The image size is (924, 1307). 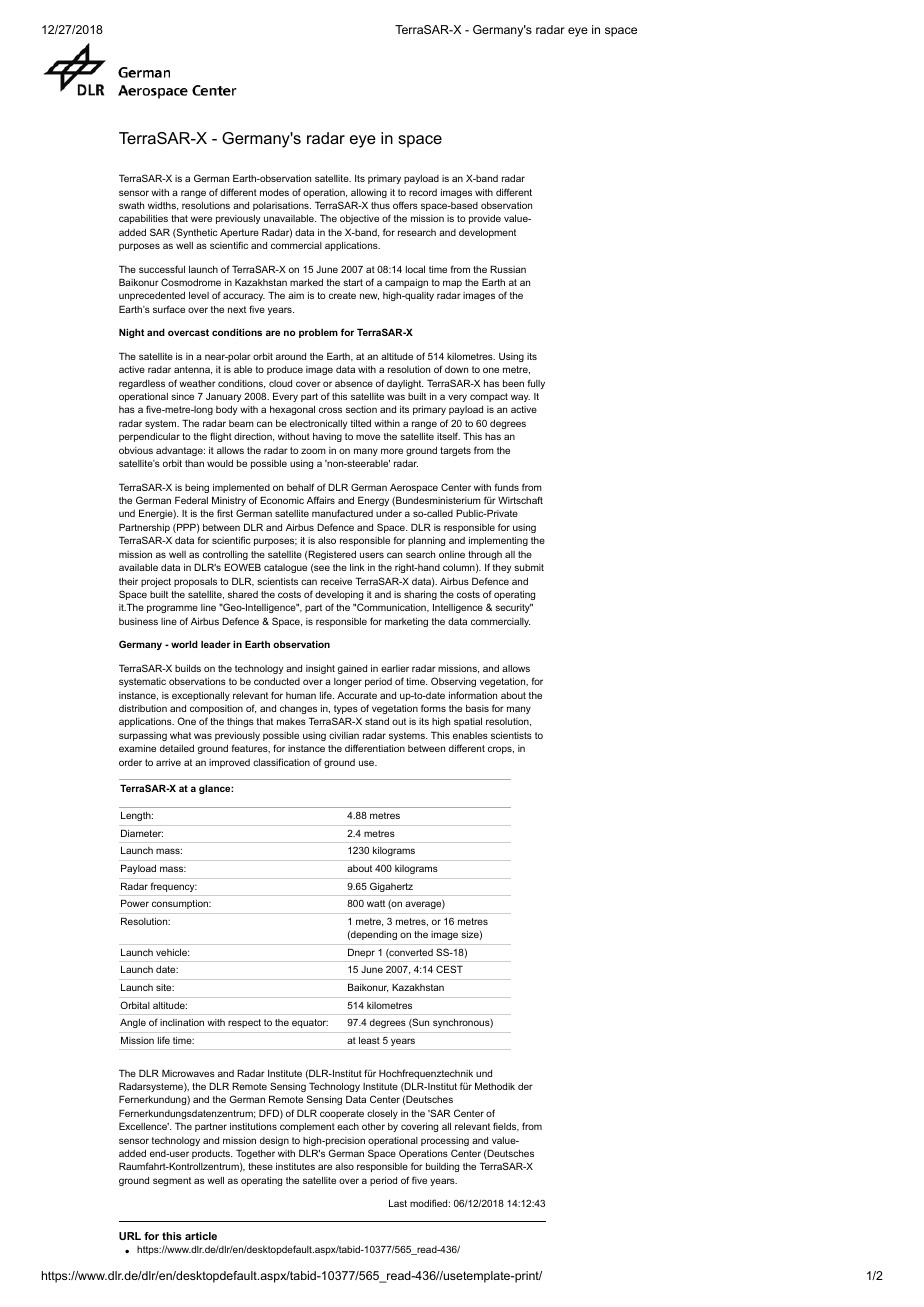 I want to click on receive, so click(x=336, y=581).
